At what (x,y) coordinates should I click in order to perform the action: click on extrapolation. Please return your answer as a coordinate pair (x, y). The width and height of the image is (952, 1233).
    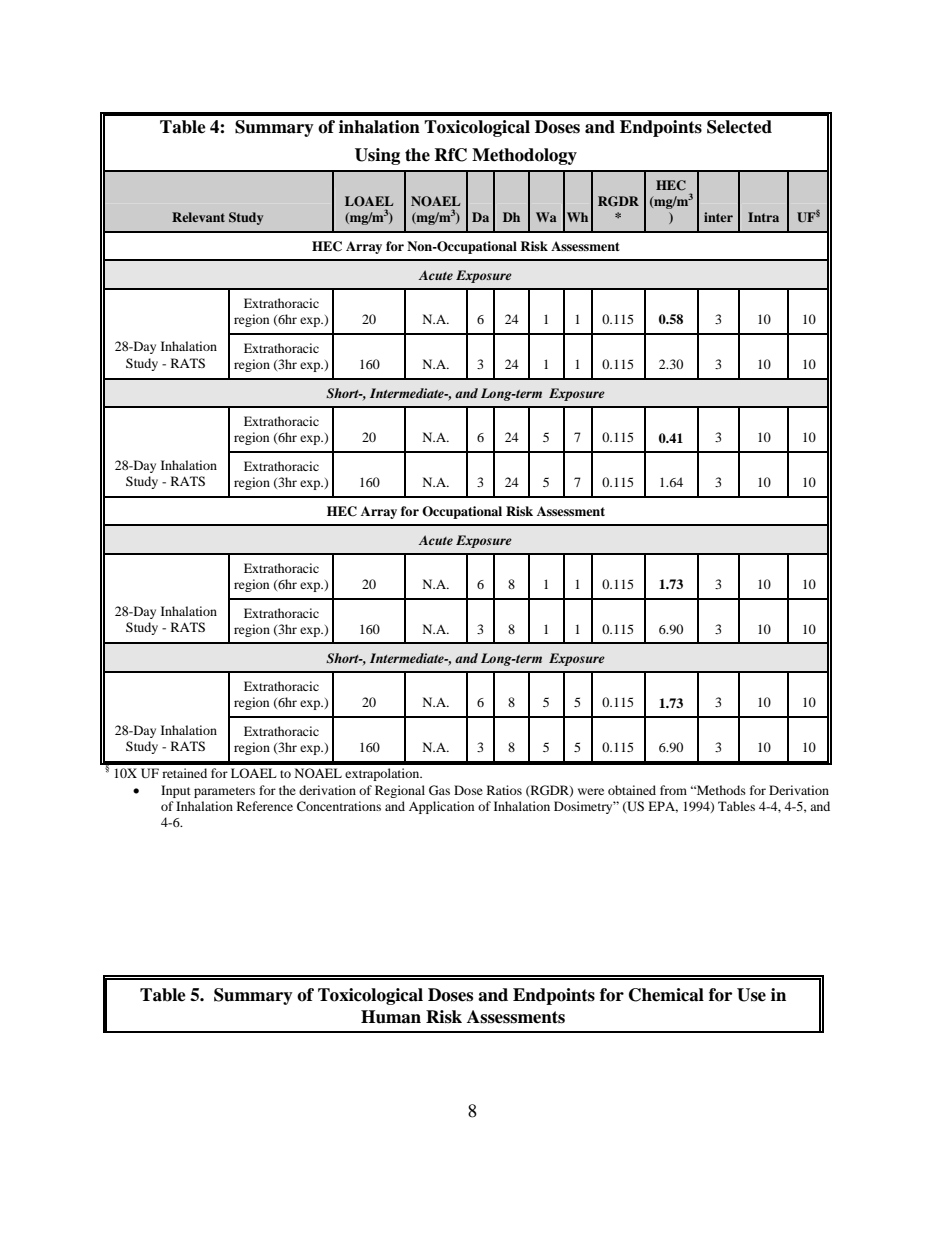
    Looking at the image, I should click on (383, 774).
